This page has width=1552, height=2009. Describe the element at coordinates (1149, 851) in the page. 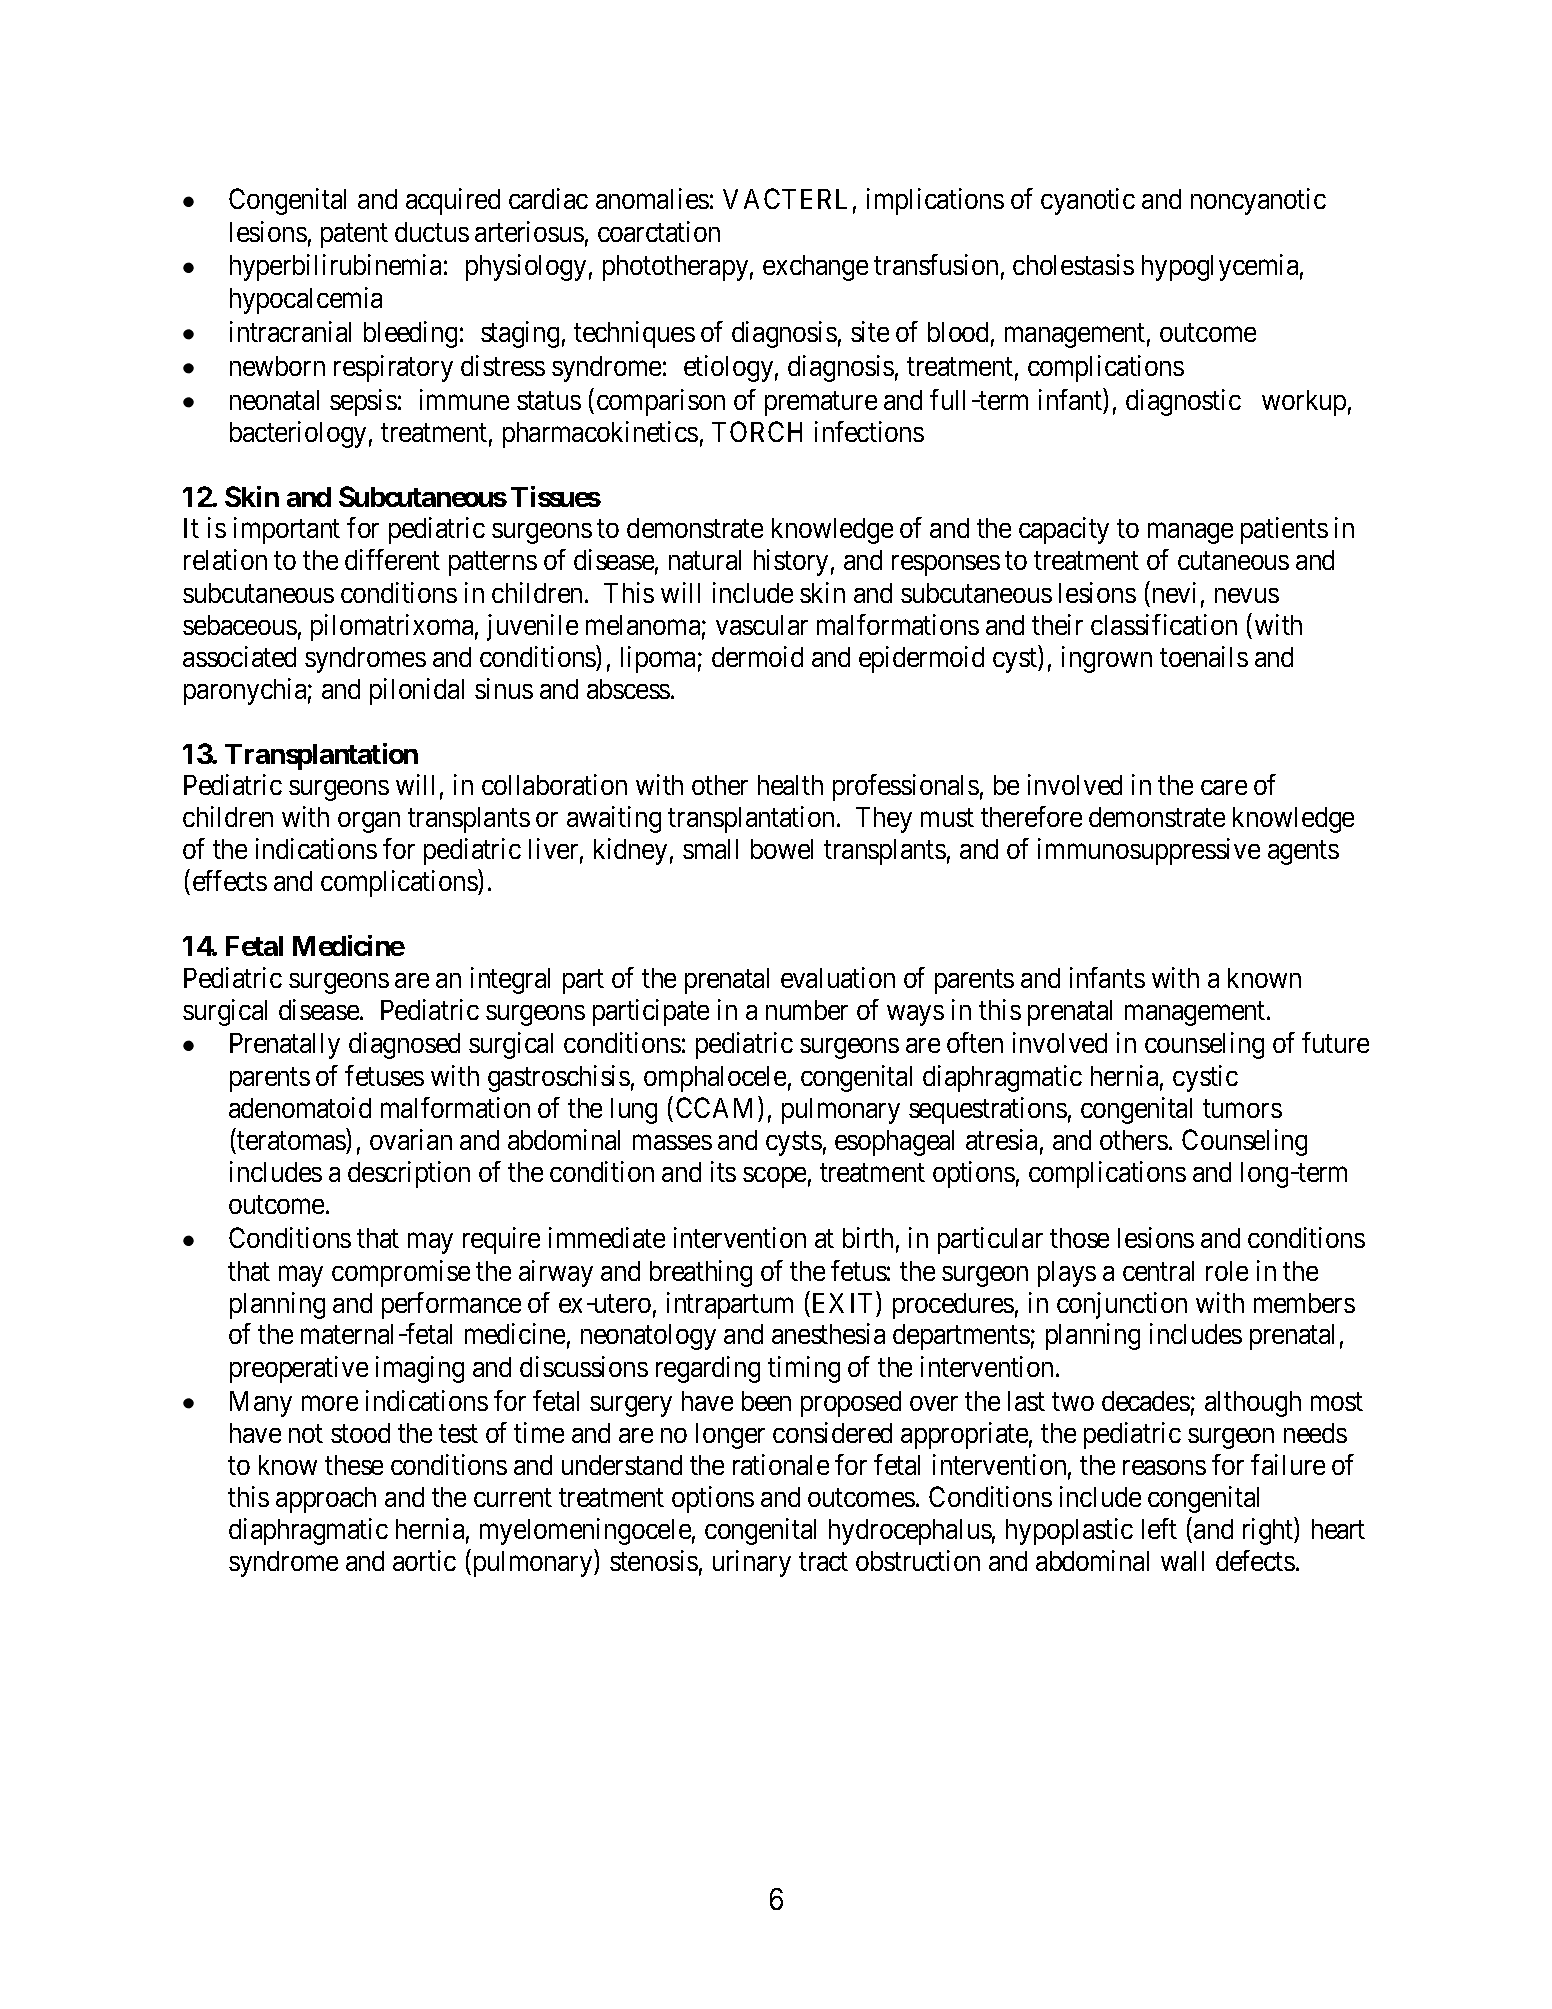

I see `immunosuppressive` at that location.
